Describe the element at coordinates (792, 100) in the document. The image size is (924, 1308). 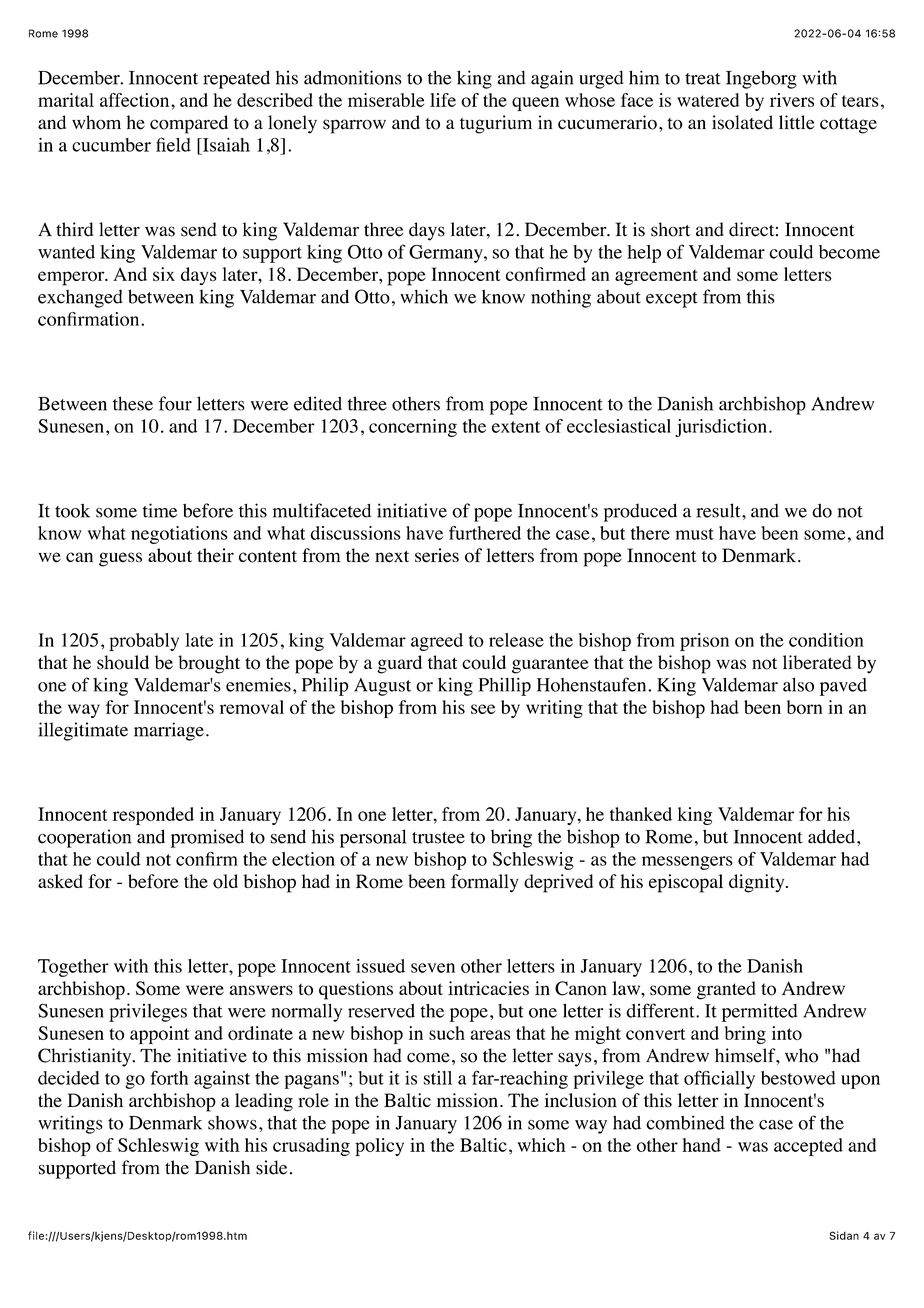
I see `rivers` at that location.
